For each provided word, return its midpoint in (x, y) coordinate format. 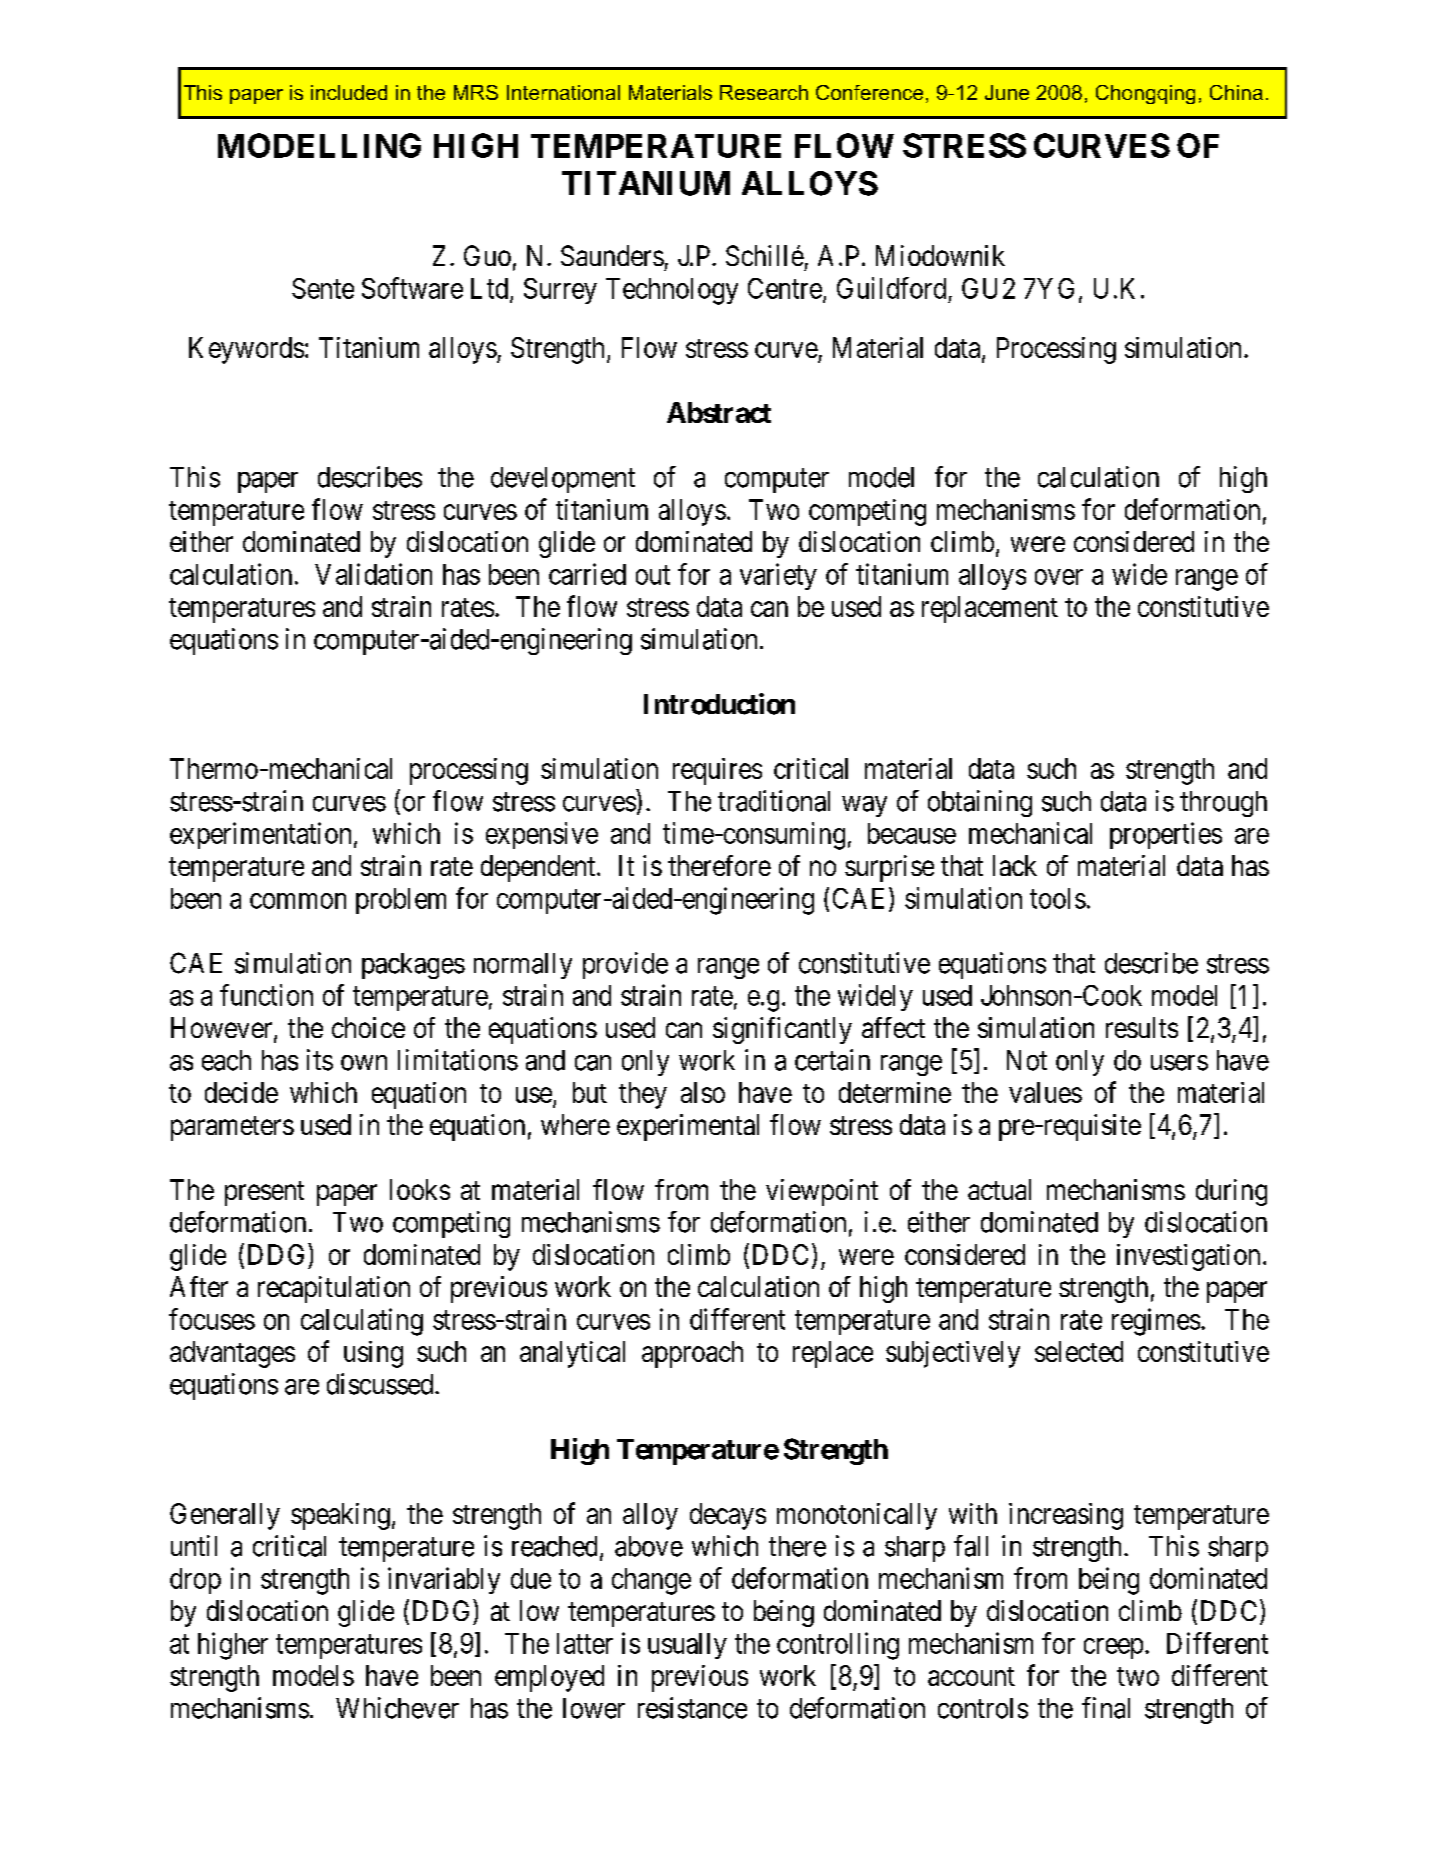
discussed (381, 1384)
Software (412, 288)
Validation (373, 574)
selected (1079, 1351)
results (1142, 1027)
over (1059, 577)
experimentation (260, 835)
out (653, 575)
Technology (672, 291)
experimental (688, 1127)
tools (1058, 898)
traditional (774, 801)
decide (241, 1092)
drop (195, 1581)
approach (692, 1354)
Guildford (891, 288)
